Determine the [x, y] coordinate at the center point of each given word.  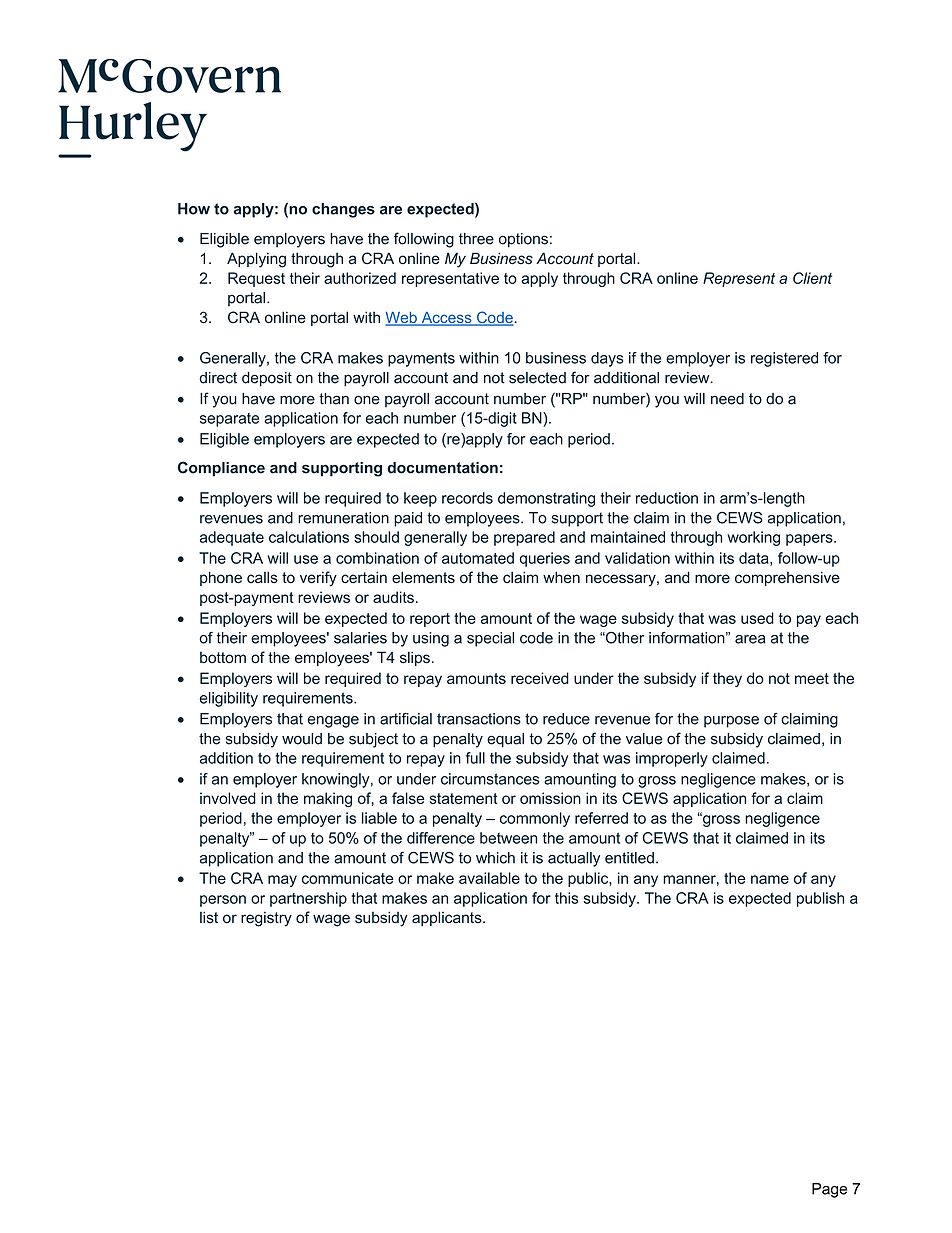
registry [266, 919]
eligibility [229, 699]
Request [256, 279]
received [540, 678]
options [523, 240]
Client [812, 278]
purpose [731, 722]
